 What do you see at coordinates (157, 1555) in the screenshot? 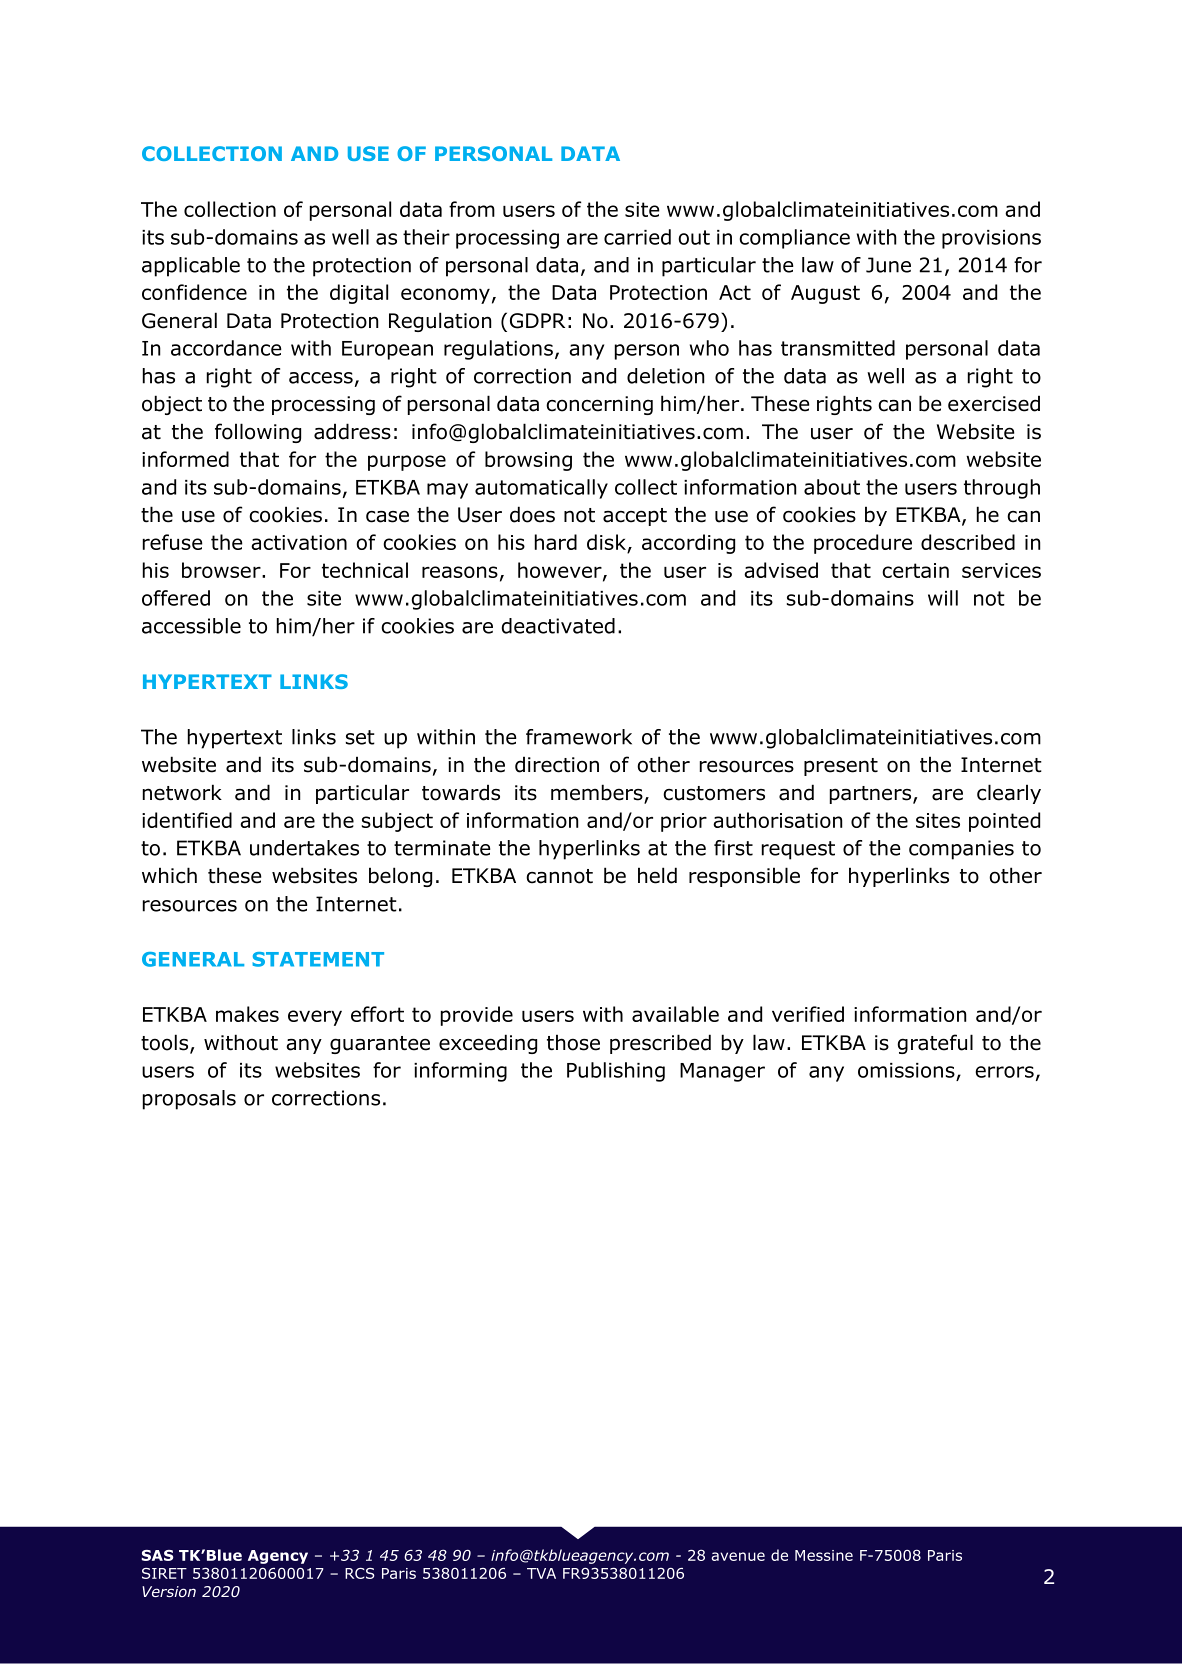
I see `SAS` at bounding box center [157, 1555].
